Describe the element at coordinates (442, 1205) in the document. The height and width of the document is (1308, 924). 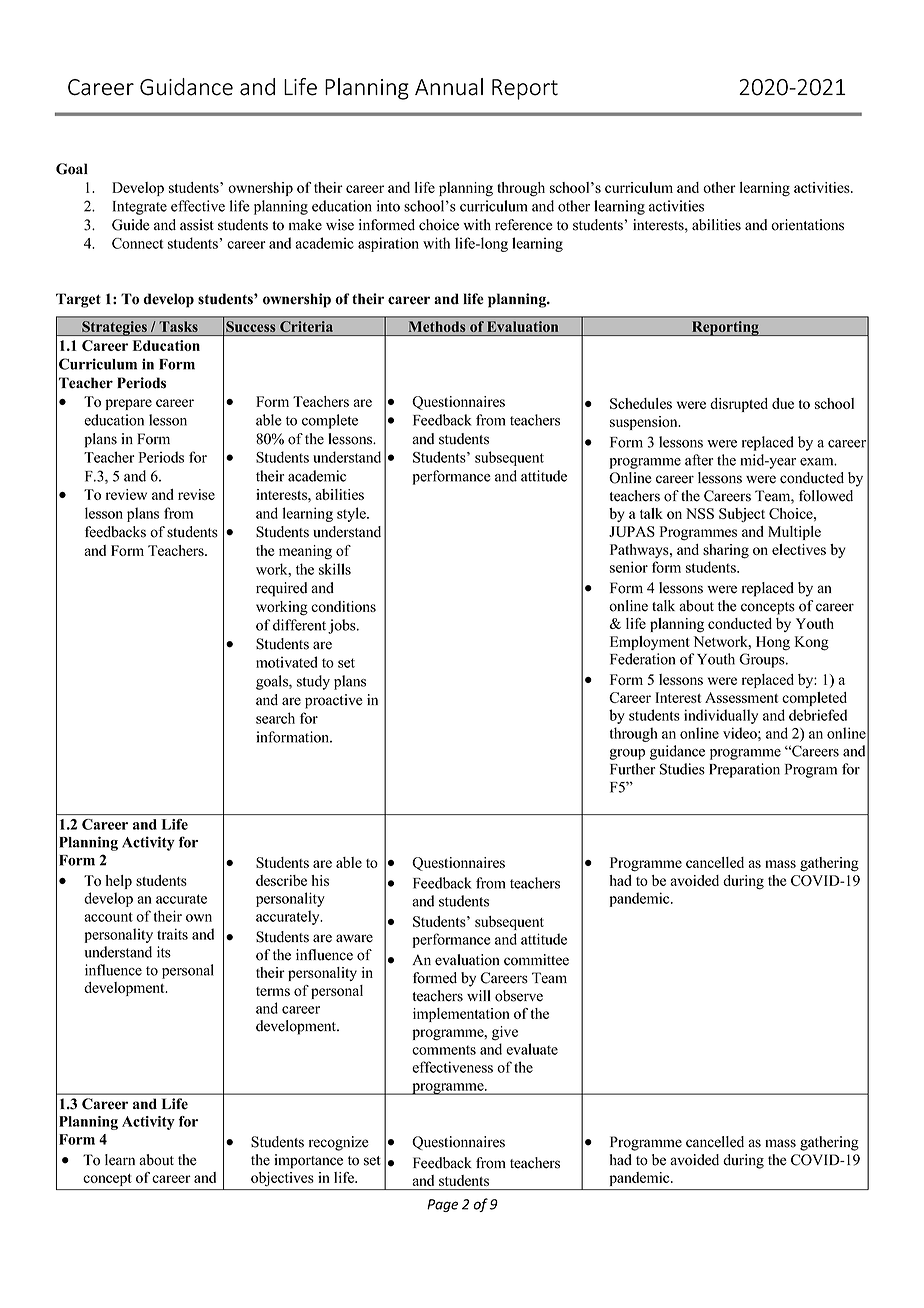
I see `Page` at that location.
